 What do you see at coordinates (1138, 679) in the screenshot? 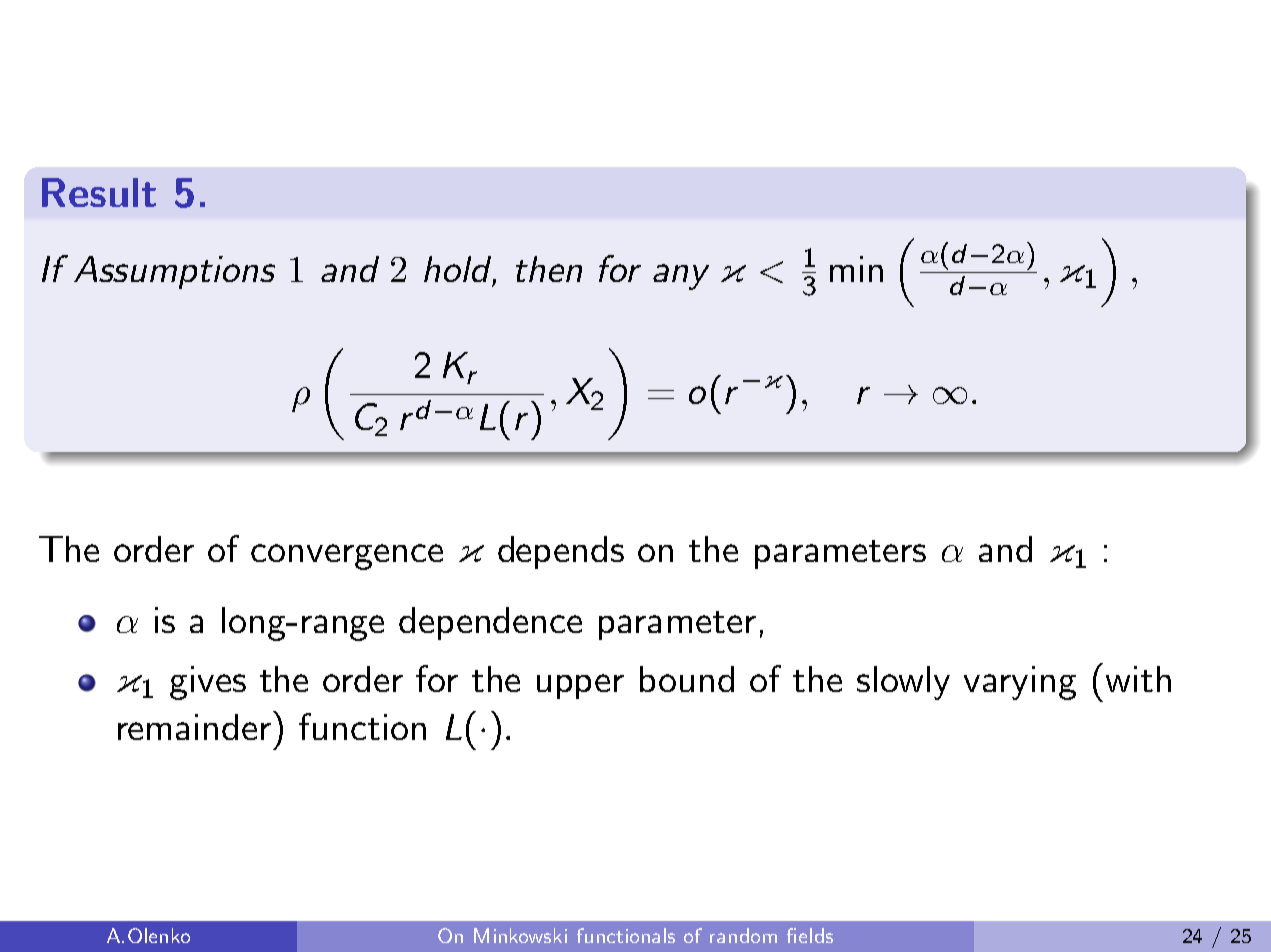
I see `with` at bounding box center [1138, 679].
